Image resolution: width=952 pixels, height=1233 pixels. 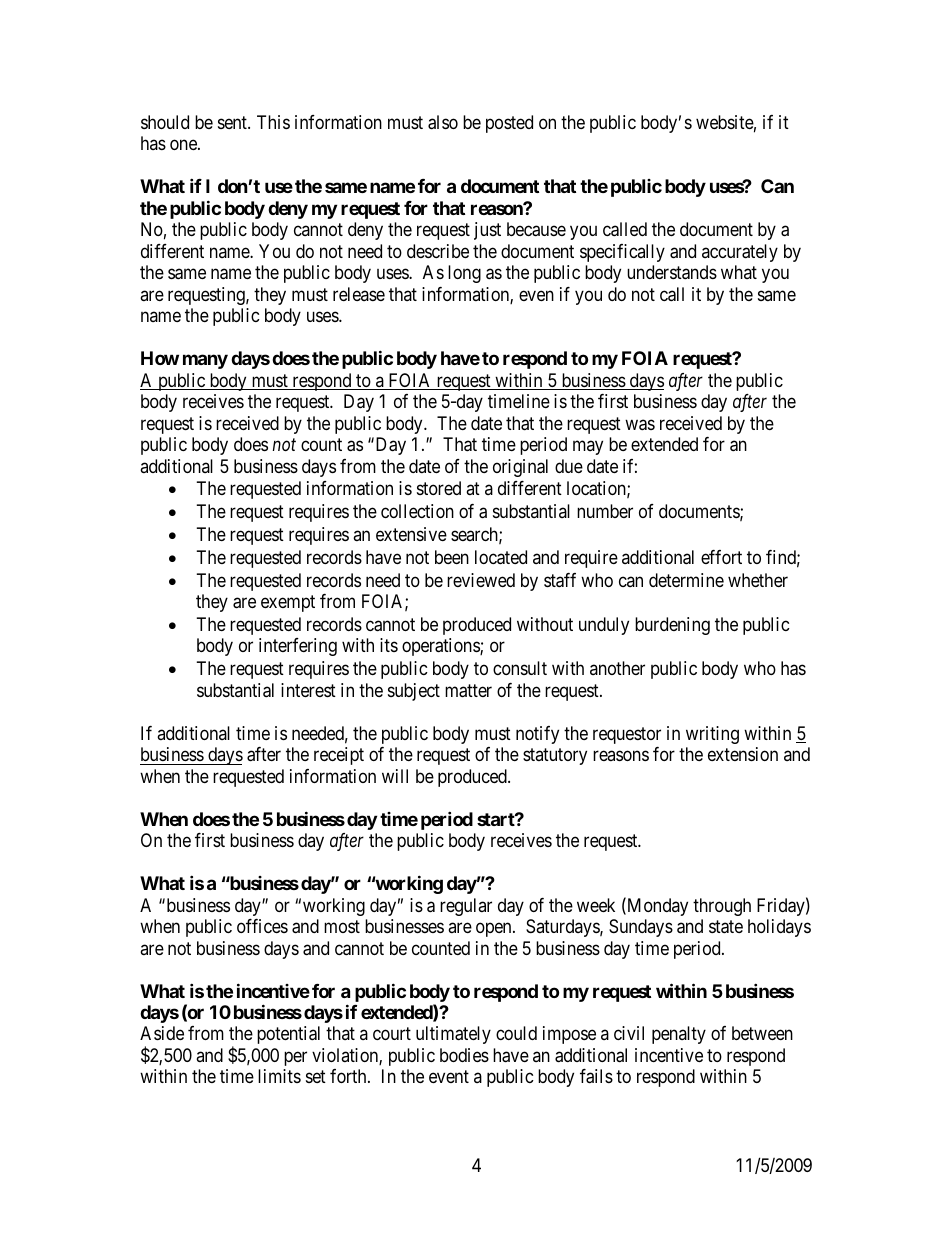 I want to click on reviewed, so click(x=481, y=580).
